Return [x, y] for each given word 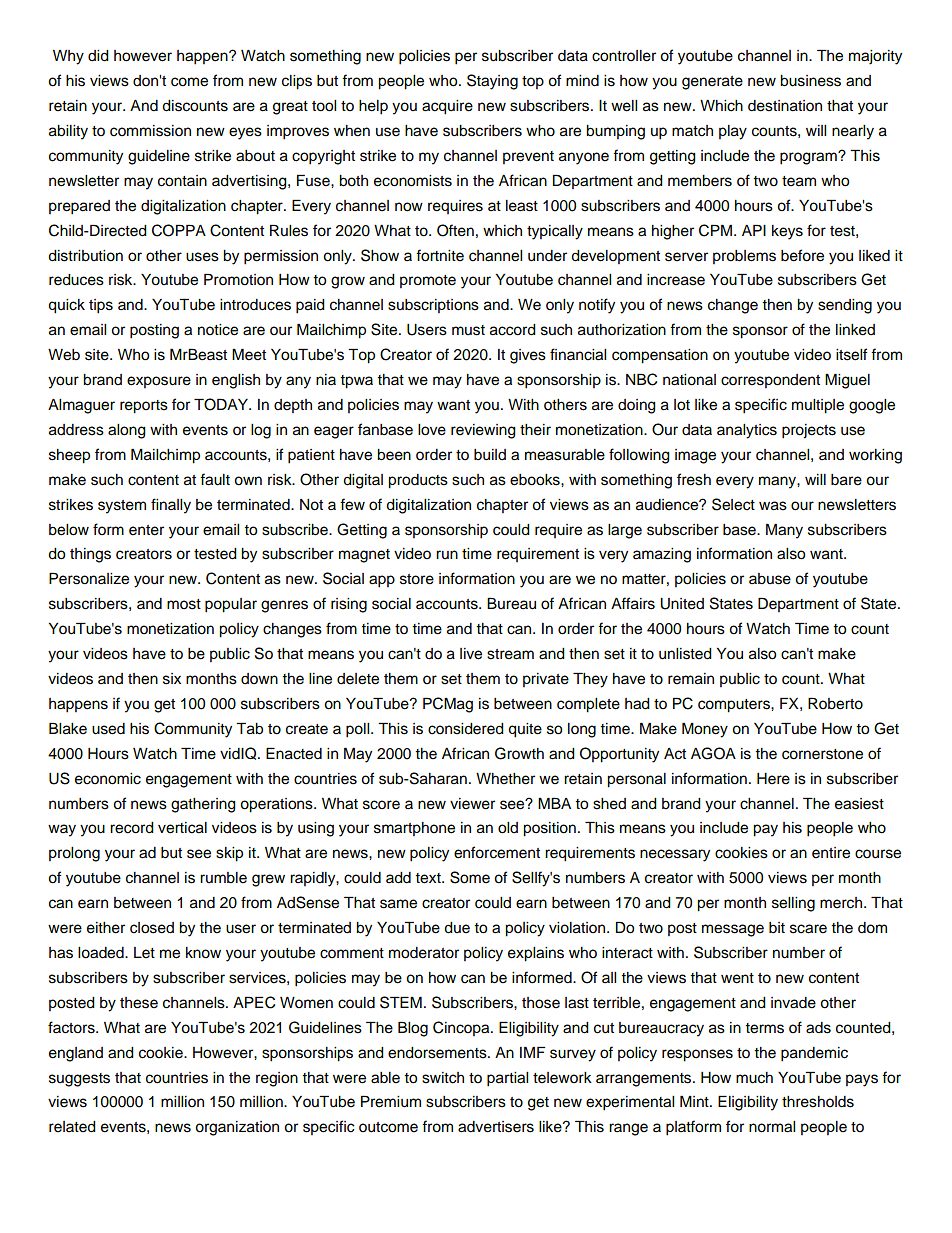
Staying [492, 82]
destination [785, 106]
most [184, 604]
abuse [770, 579]
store [417, 579]
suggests [79, 1080]
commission [150, 131]
